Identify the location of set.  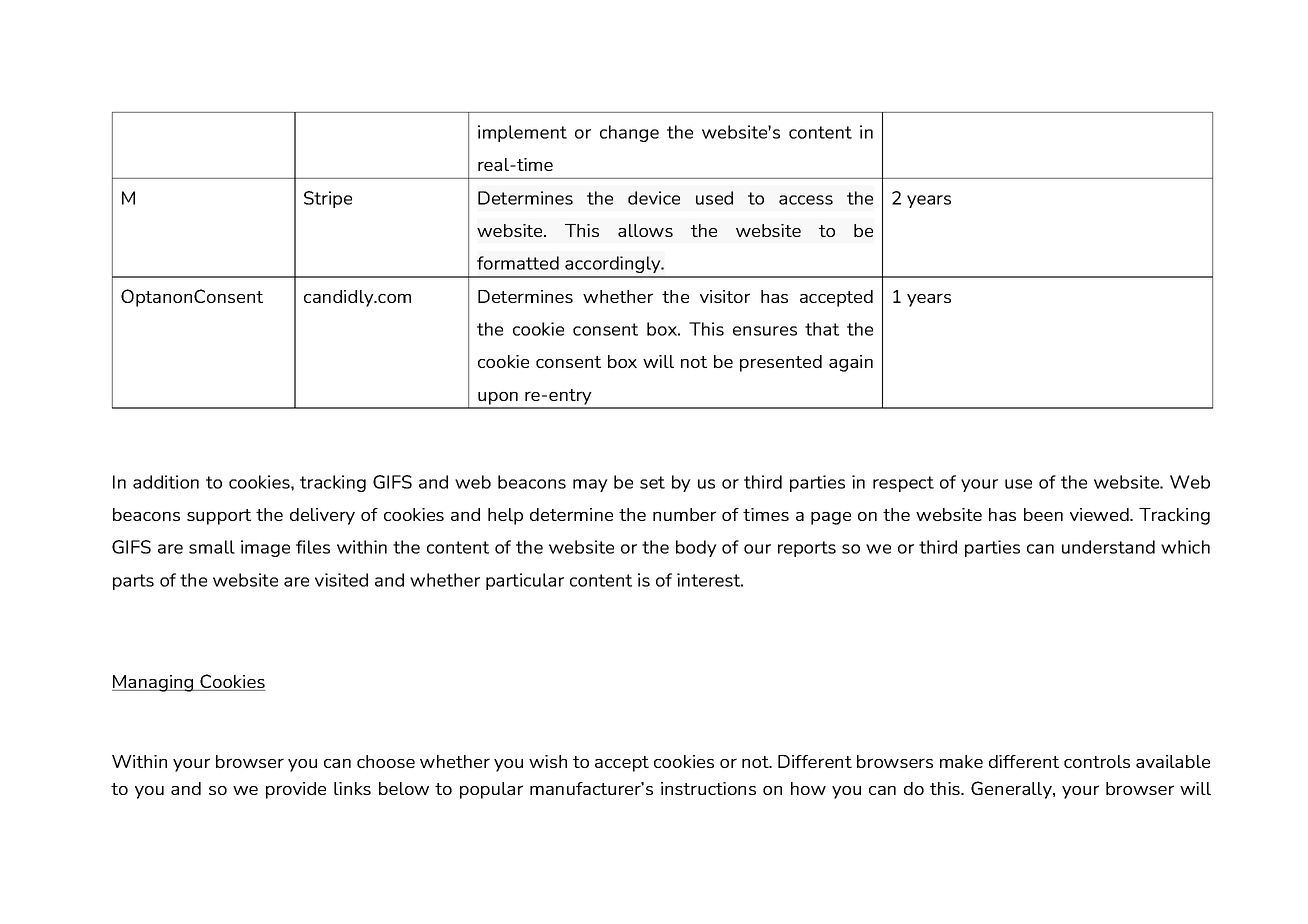
(652, 482).
